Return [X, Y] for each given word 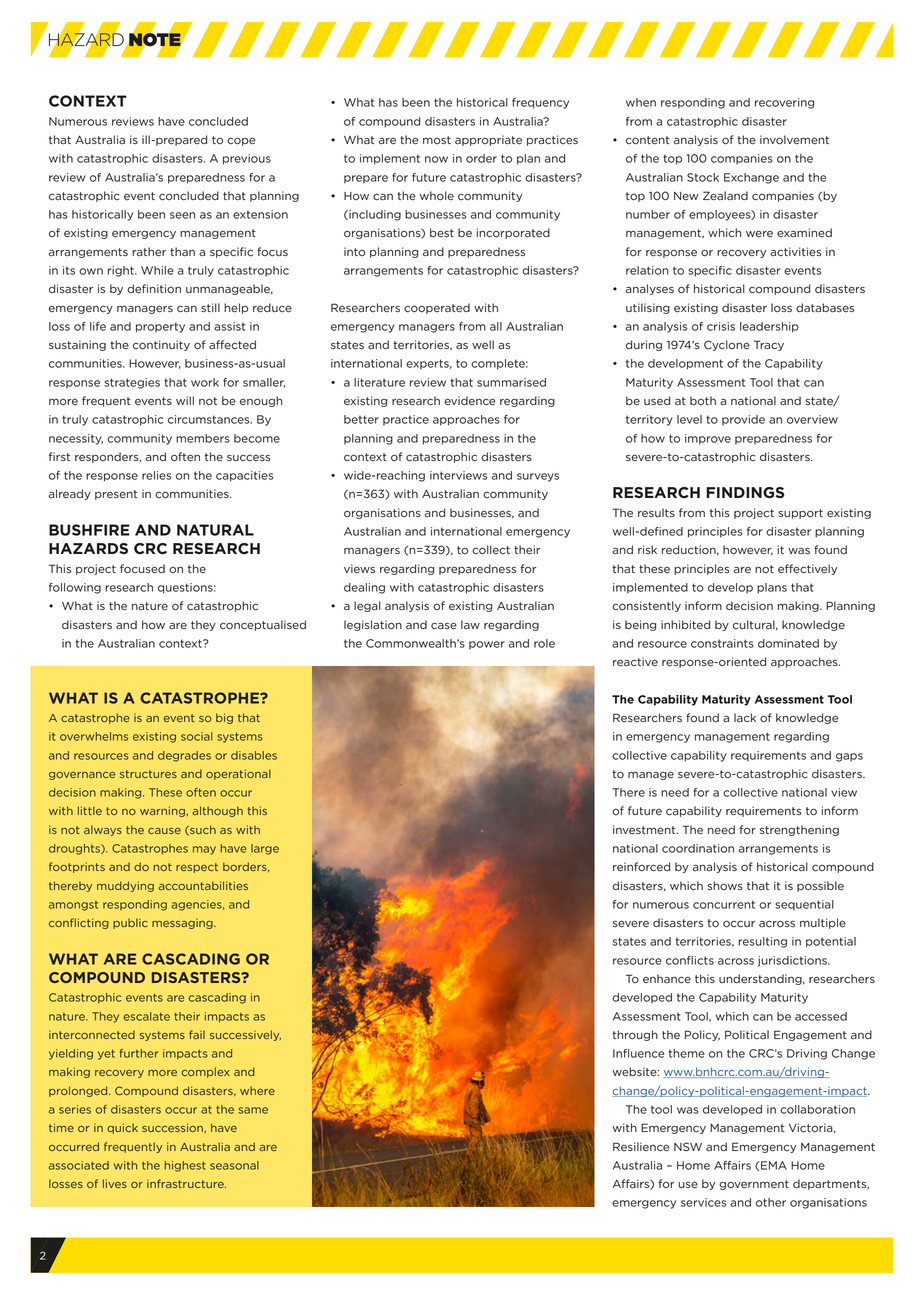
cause [164, 831]
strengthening [799, 830]
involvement [794, 140]
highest [185, 1166]
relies [156, 475]
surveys [538, 477]
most [437, 140]
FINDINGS [745, 493]
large [265, 849]
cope [241, 141]
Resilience [641, 1147]
